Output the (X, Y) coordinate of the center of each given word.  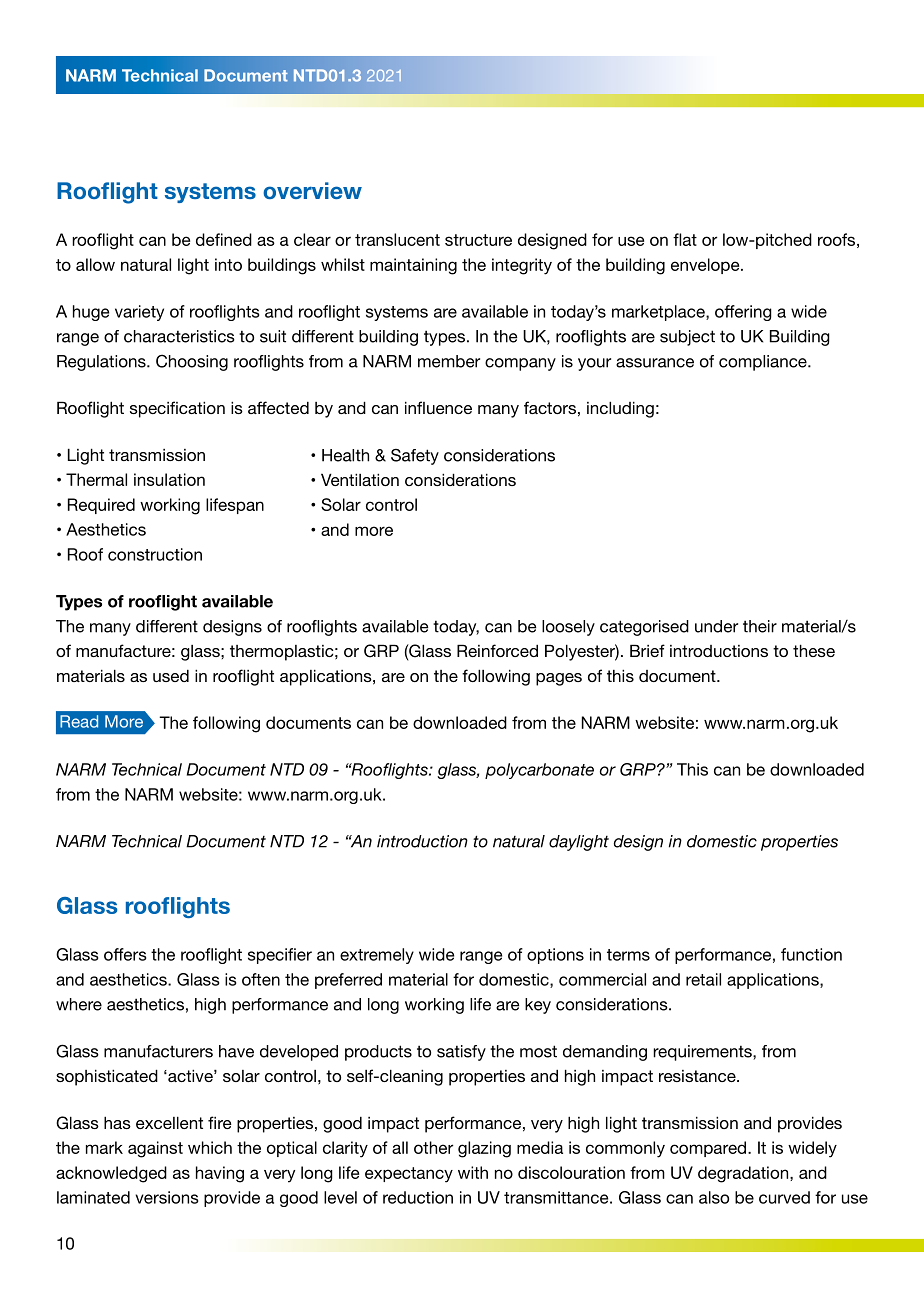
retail (703, 979)
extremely (377, 956)
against (155, 1149)
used (171, 675)
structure (478, 240)
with (473, 1172)
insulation (169, 479)
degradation (744, 1174)
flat (685, 239)
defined (224, 239)
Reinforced (497, 650)
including (620, 409)
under (716, 626)
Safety (415, 457)
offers (125, 954)
